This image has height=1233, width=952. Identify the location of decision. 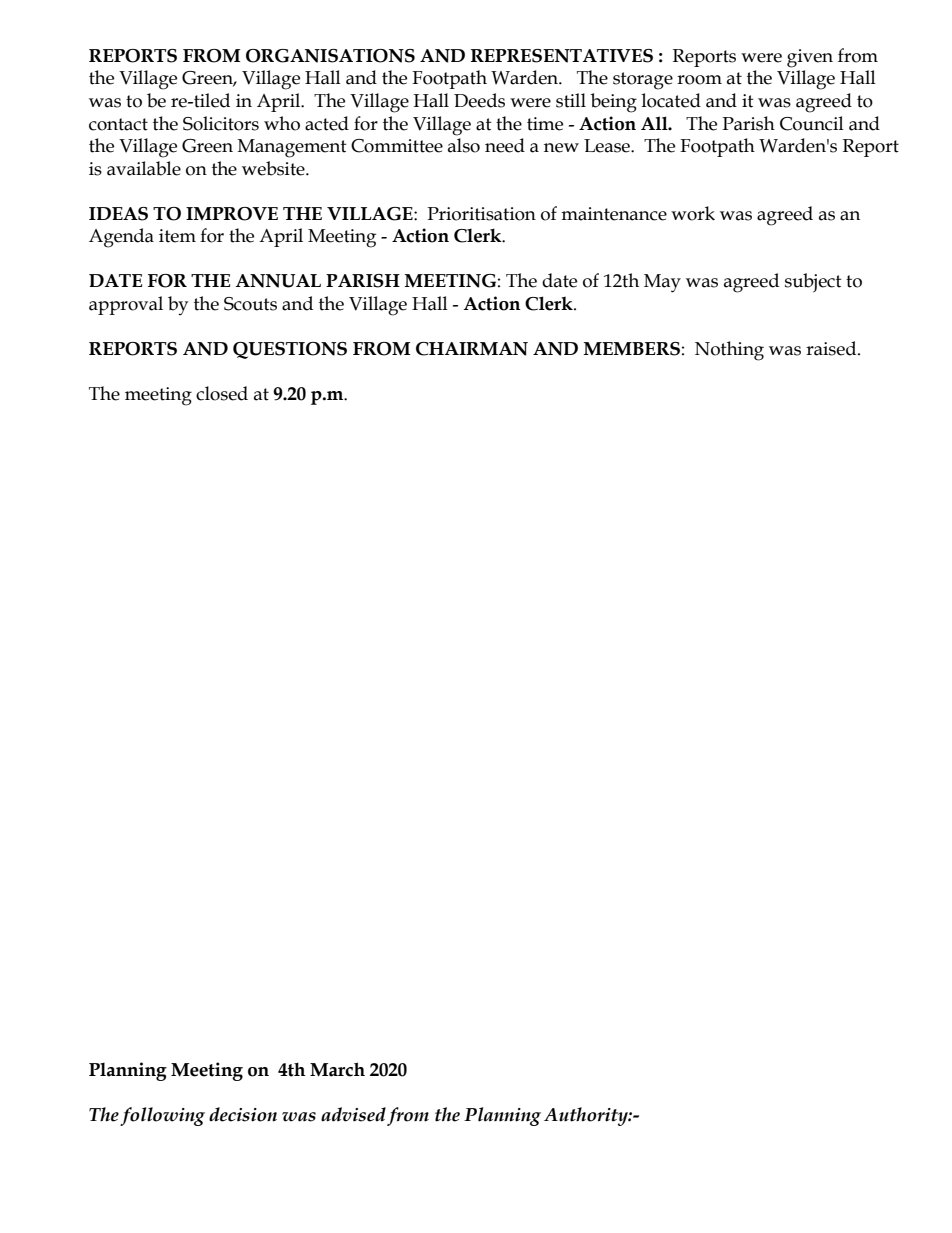
(243, 1114).
